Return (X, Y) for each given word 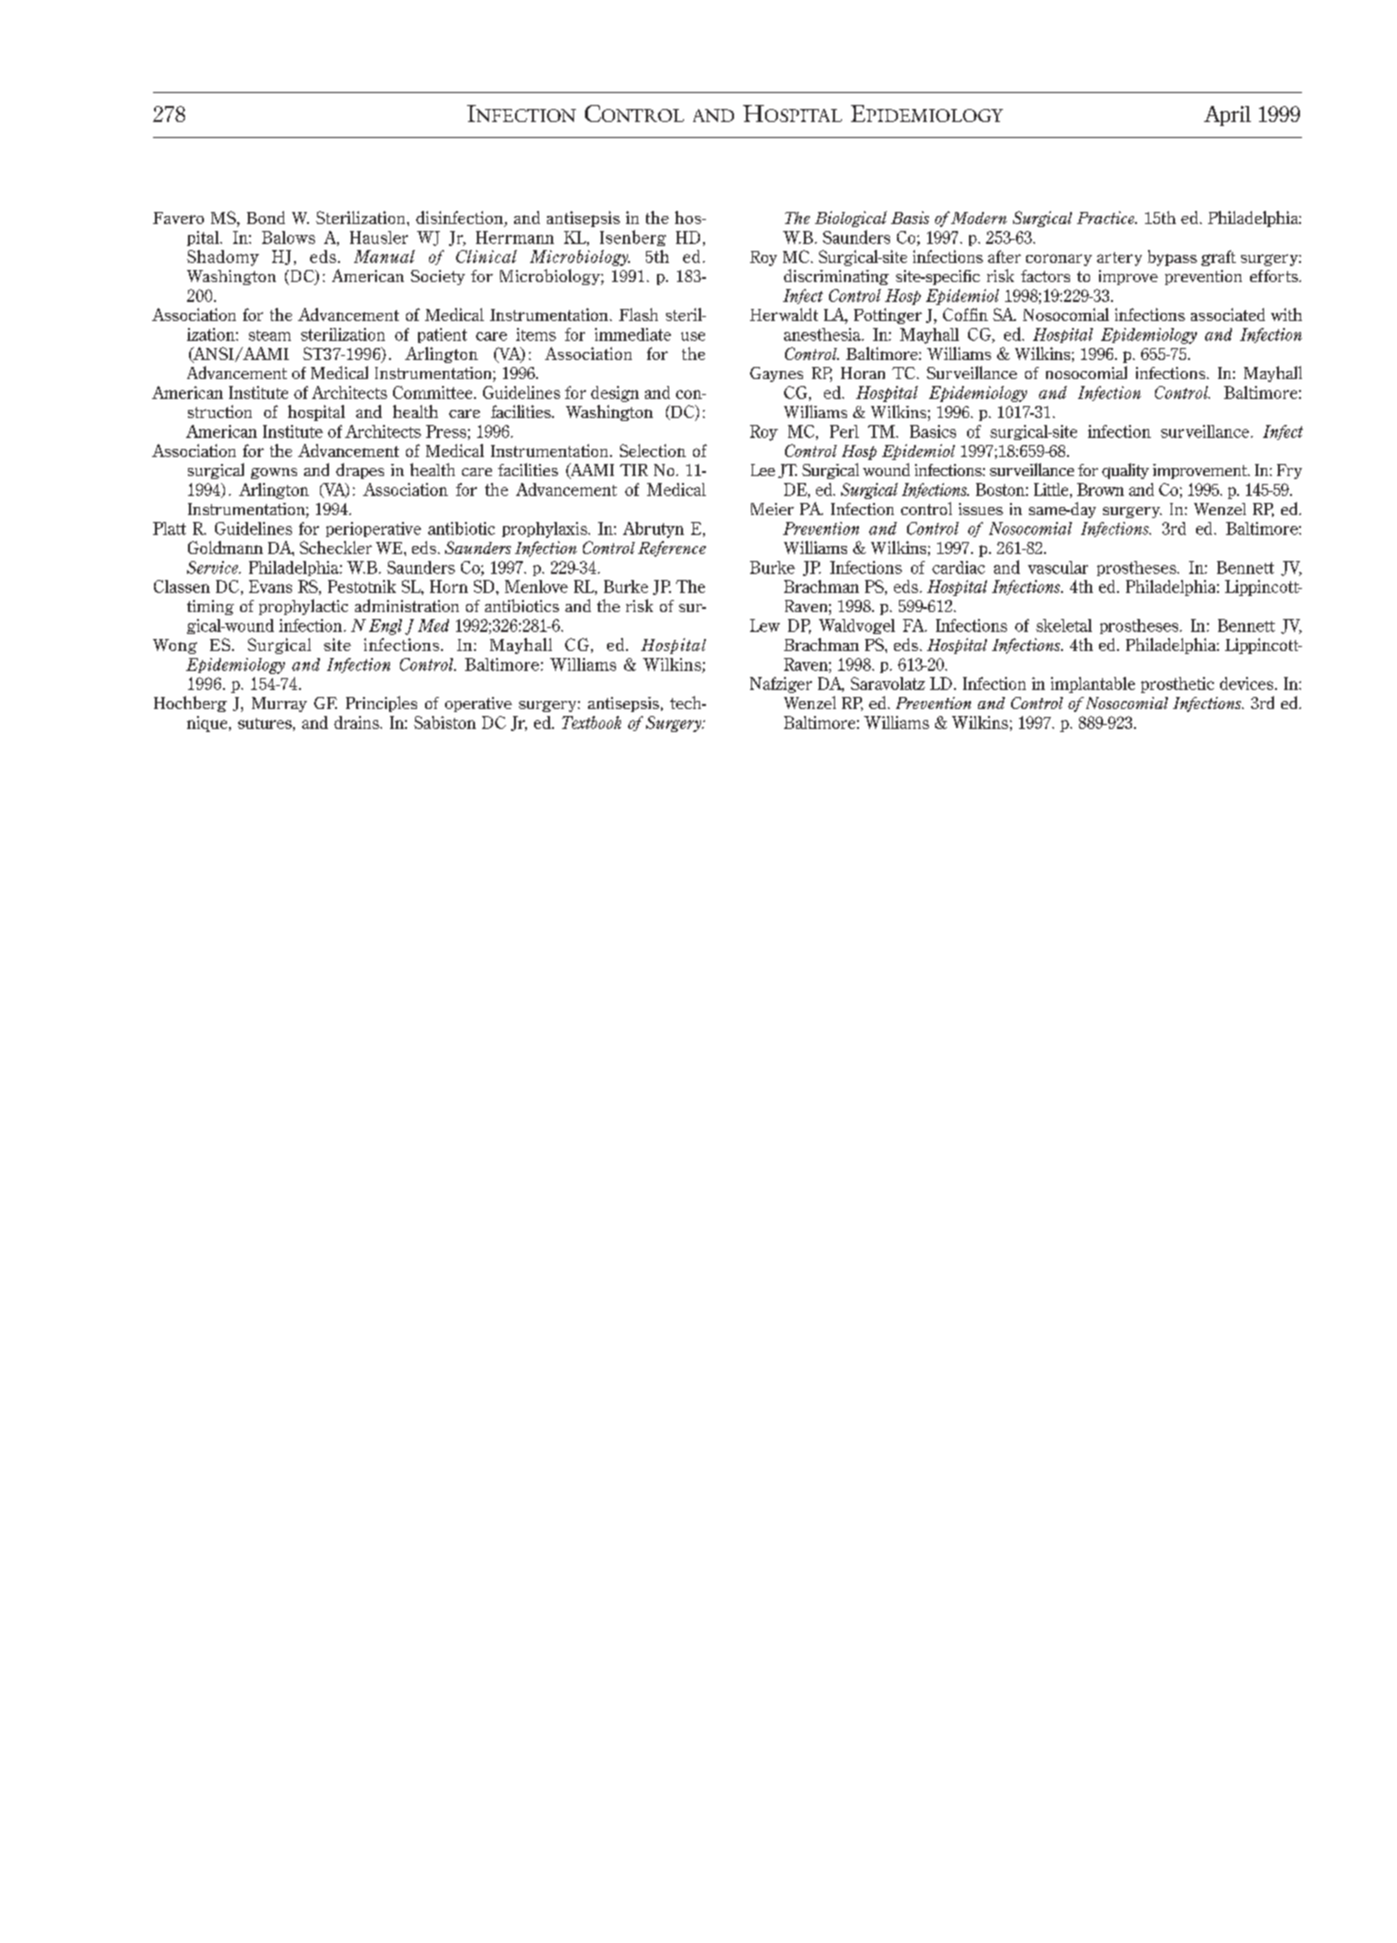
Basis (910, 217)
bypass (1172, 258)
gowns (274, 473)
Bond (266, 217)
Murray (279, 704)
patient (442, 335)
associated (1228, 314)
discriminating (836, 277)
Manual (384, 256)
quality (1125, 471)
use (693, 336)
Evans (270, 586)
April (1227, 116)
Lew (765, 625)
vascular (1058, 567)
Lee (763, 470)
